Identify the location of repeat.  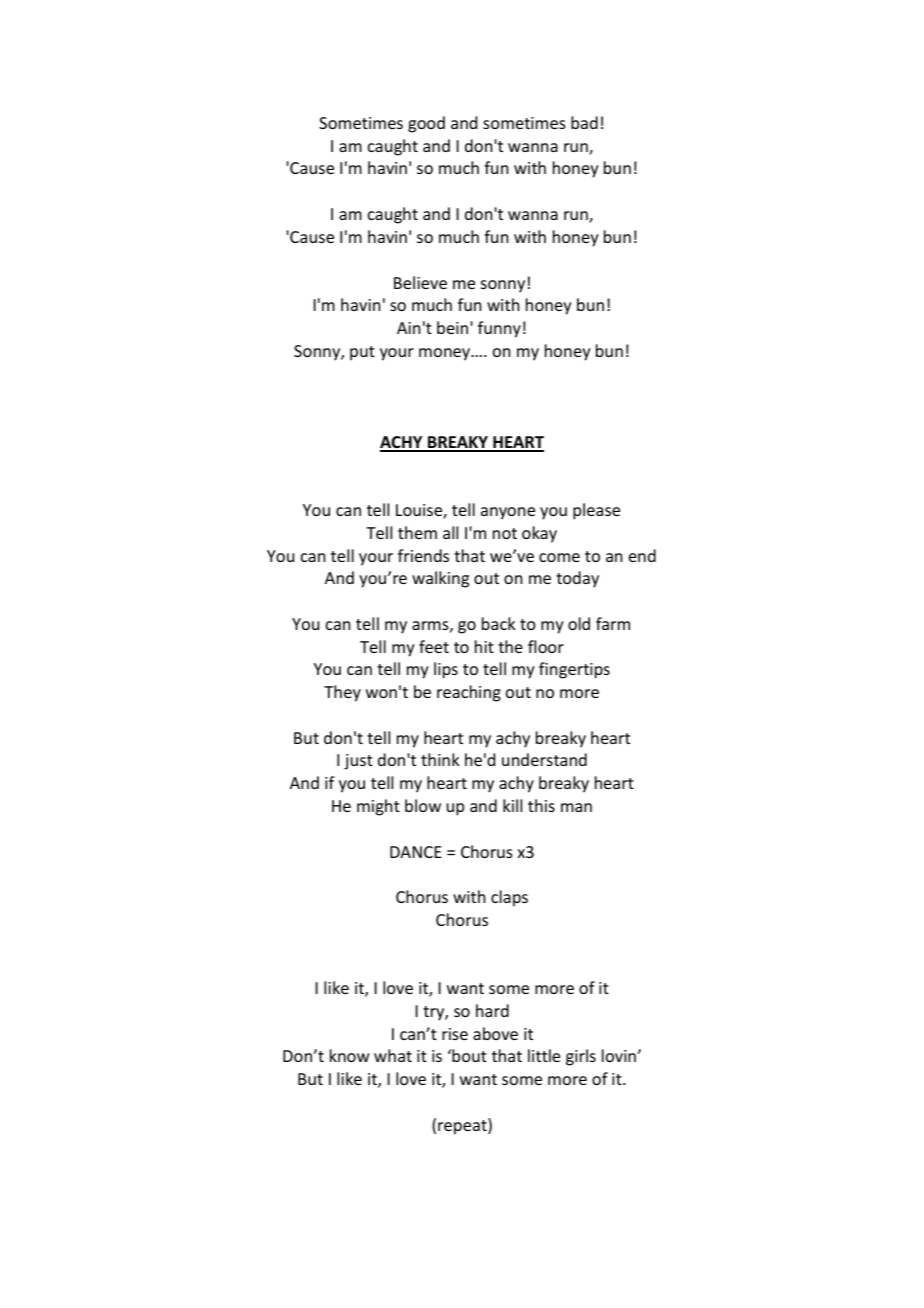
(463, 1126).
